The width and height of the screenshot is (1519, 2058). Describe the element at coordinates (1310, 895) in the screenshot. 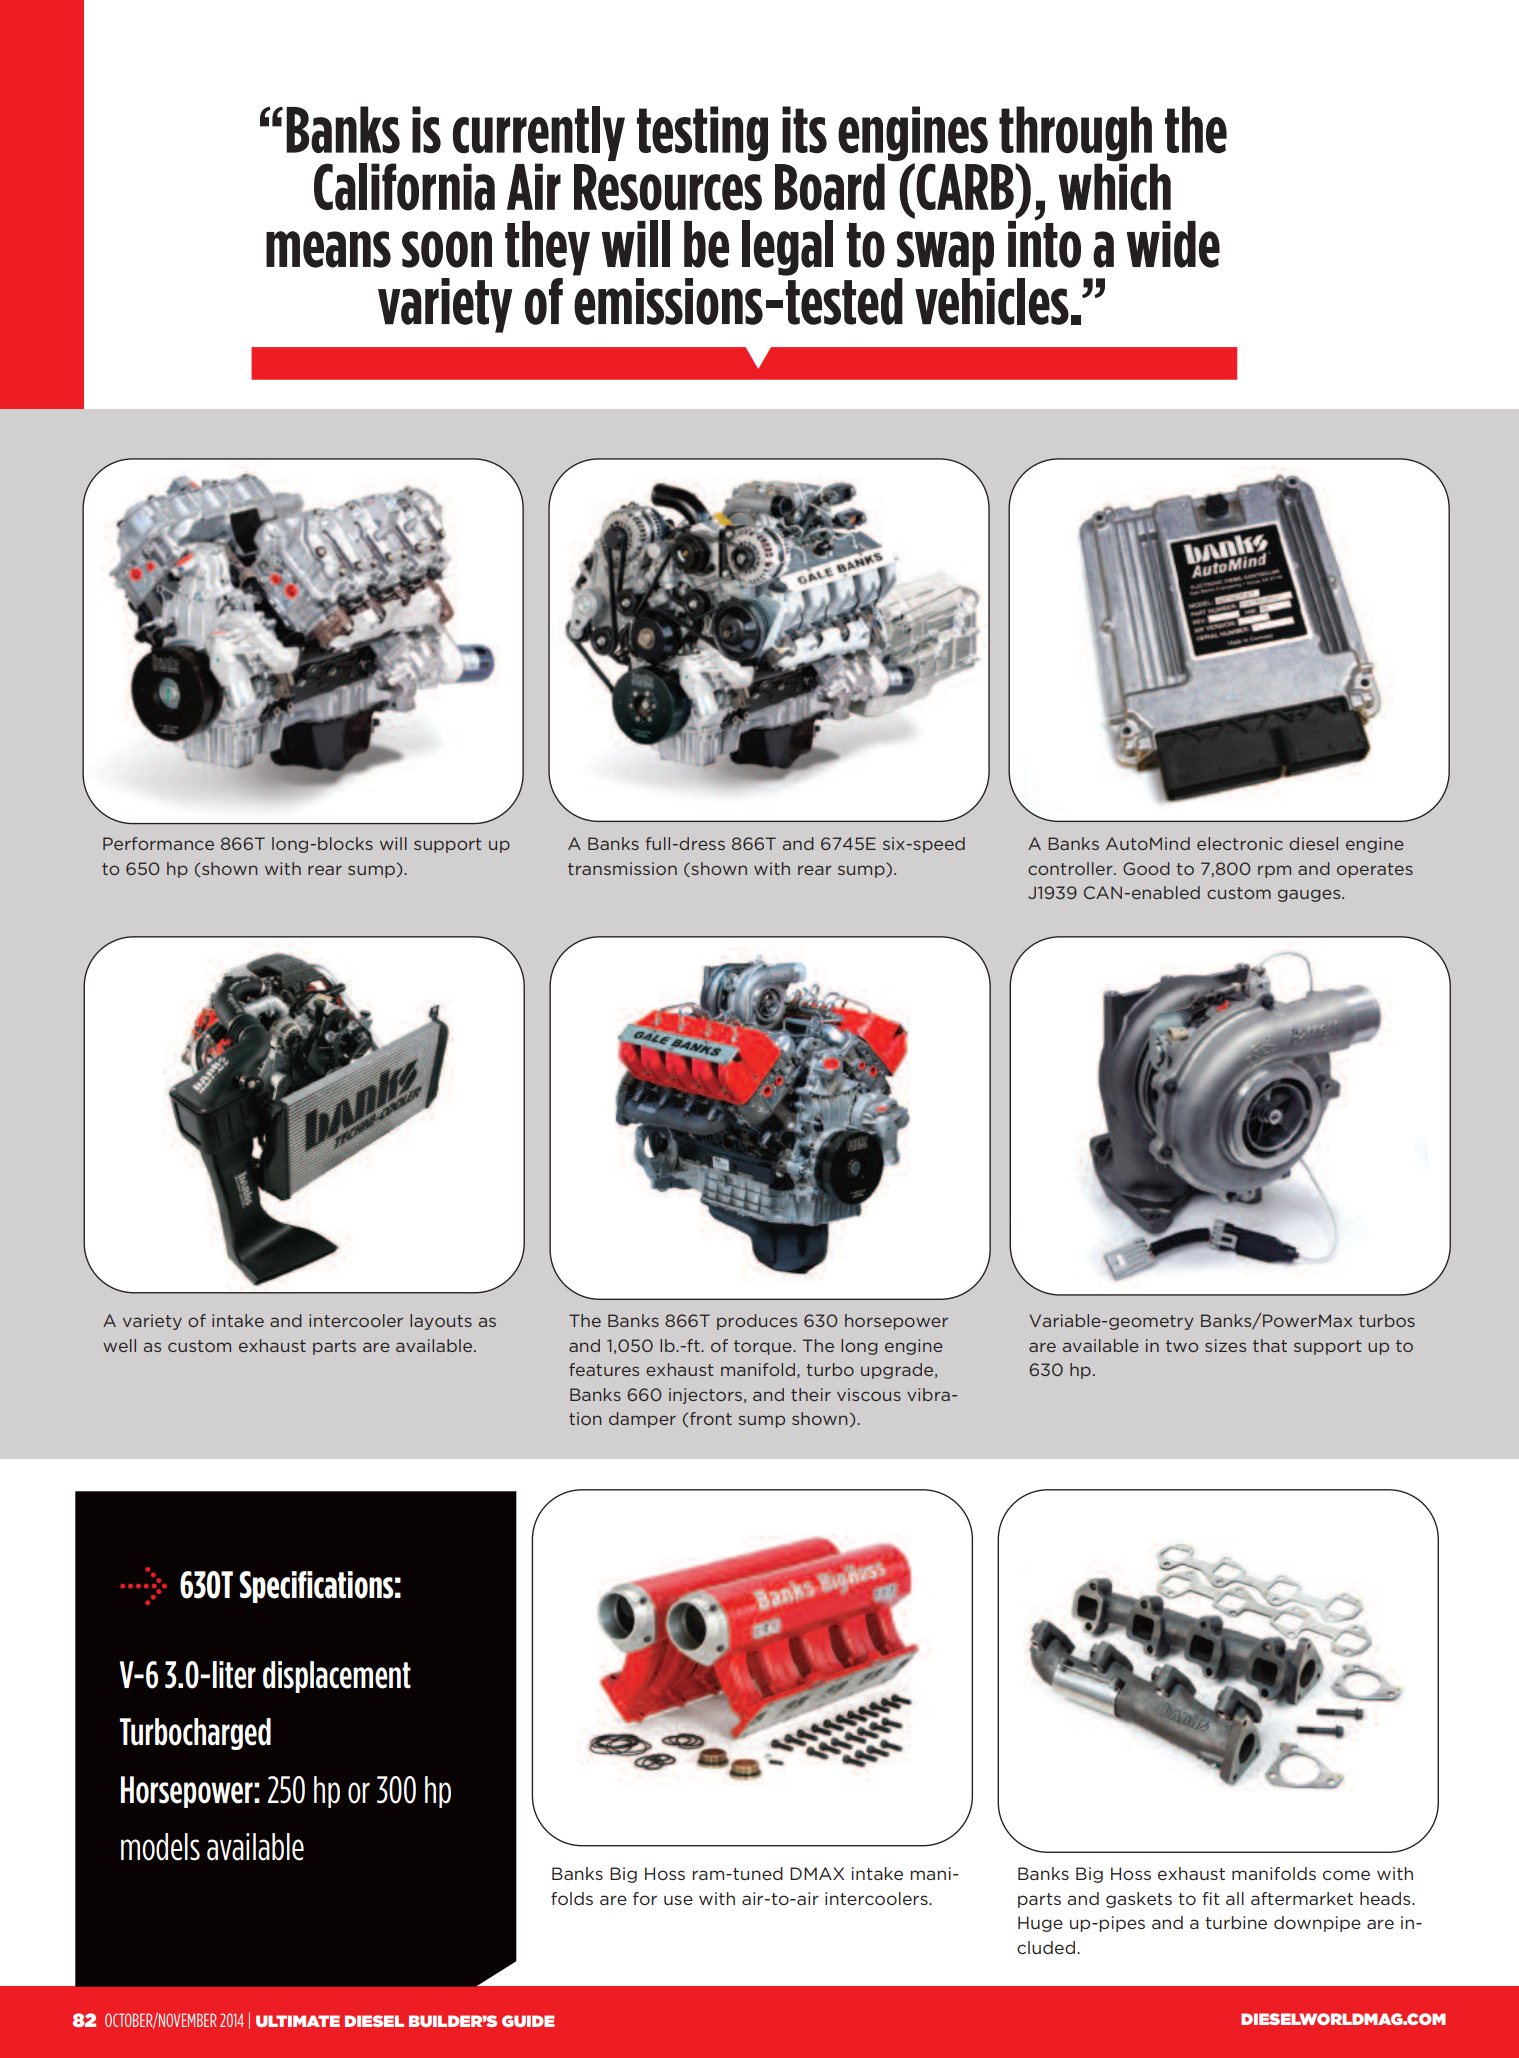

I see `gauges` at that location.
